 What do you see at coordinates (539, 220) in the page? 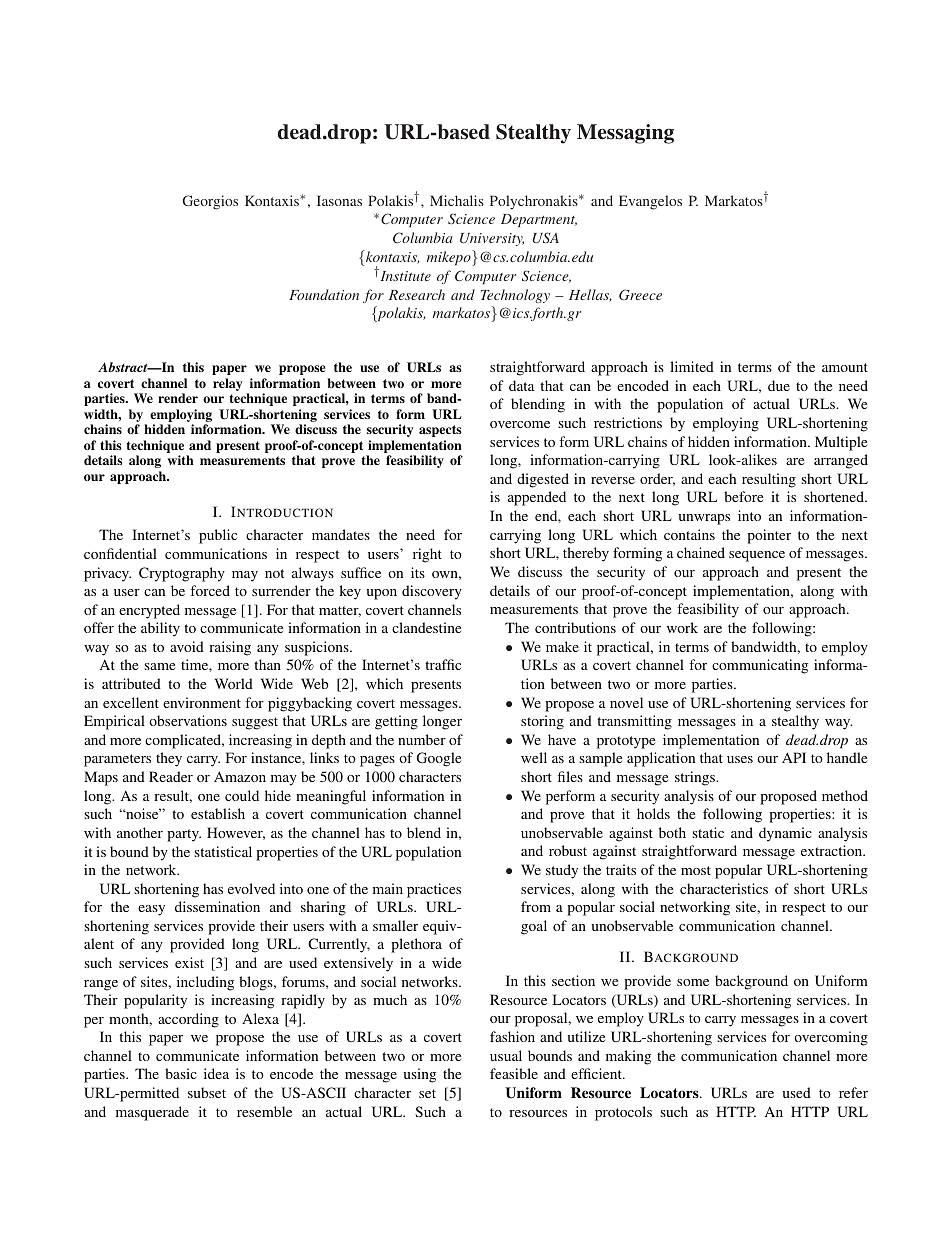
I see `Department` at bounding box center [539, 220].
